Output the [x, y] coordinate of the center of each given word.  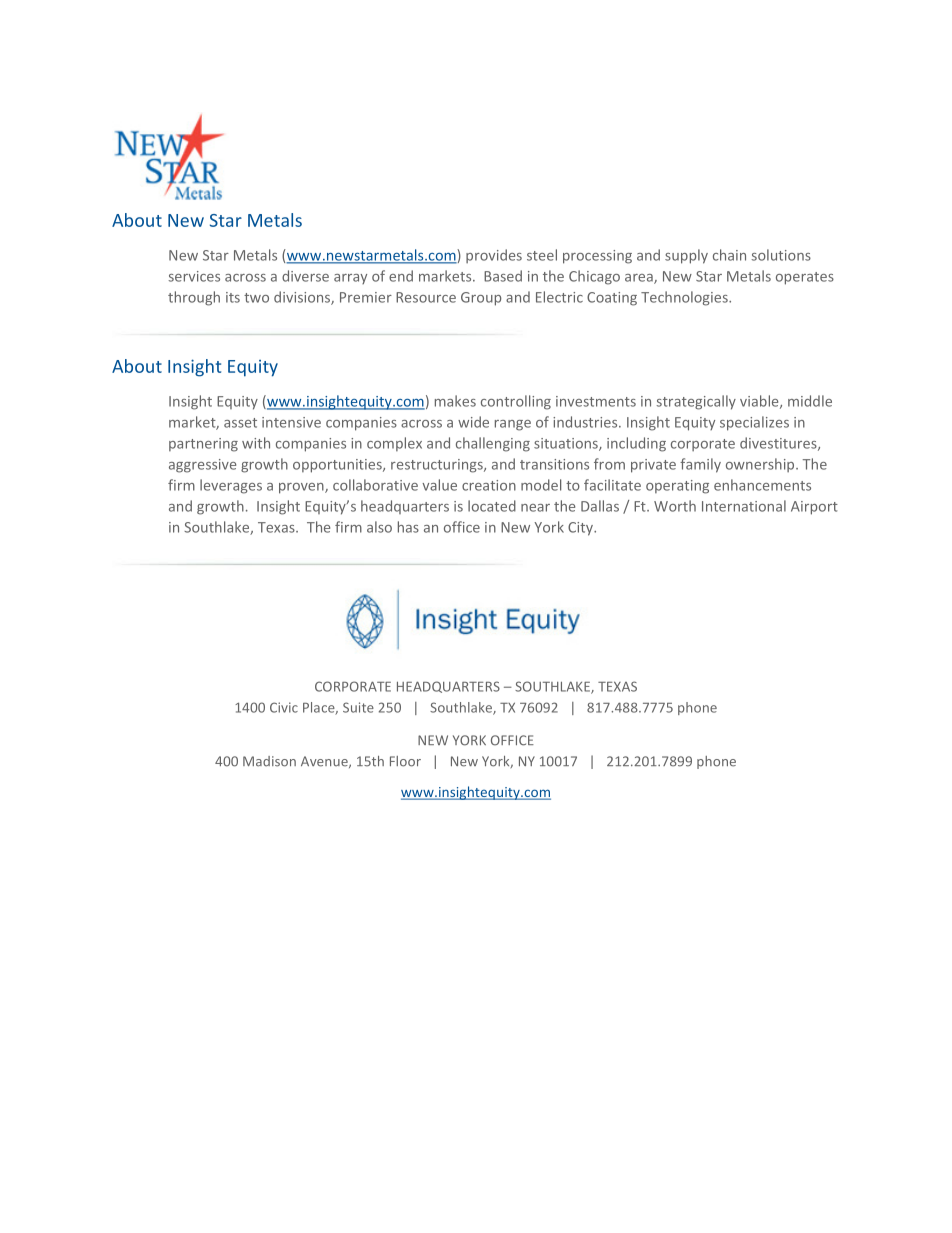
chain [729, 255]
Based [503, 276]
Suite [358, 707]
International [744, 506]
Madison [269, 761]
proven [302, 488]
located [492, 506]
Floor [405, 761]
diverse [305, 276]
